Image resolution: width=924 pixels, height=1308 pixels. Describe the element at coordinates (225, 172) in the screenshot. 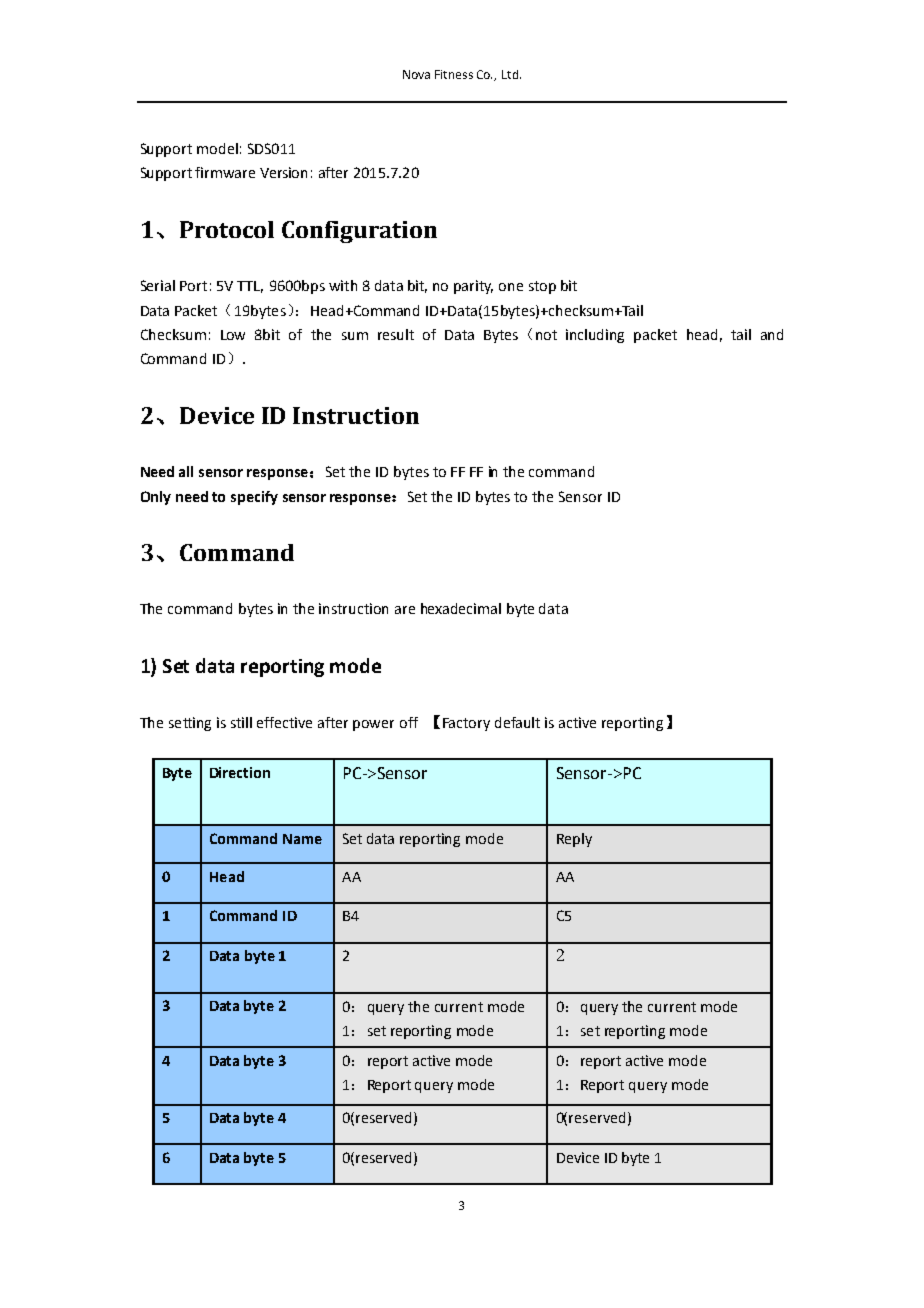

I see `firmware` at that location.
